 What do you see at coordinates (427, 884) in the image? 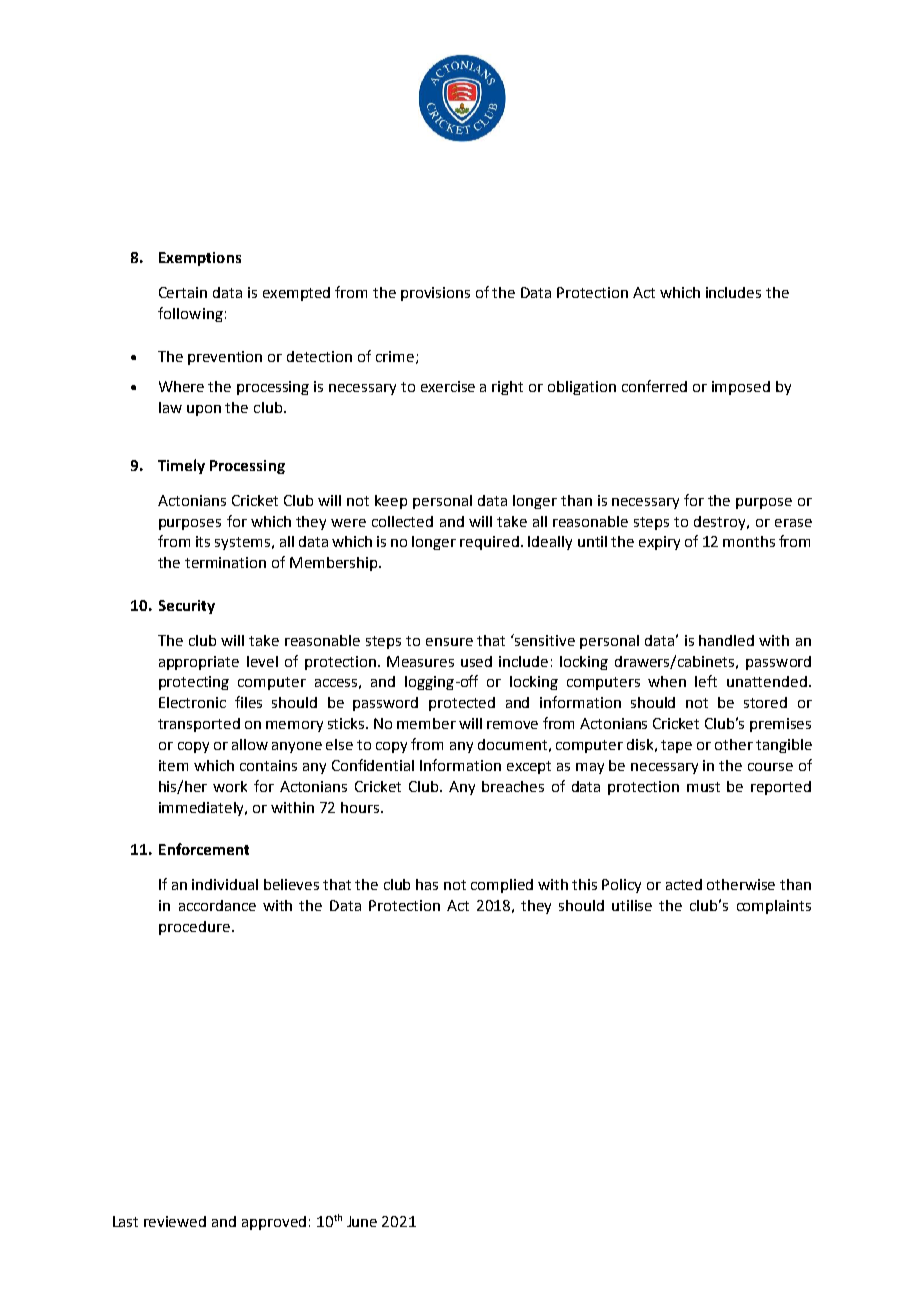
I see `has` at bounding box center [427, 884].
